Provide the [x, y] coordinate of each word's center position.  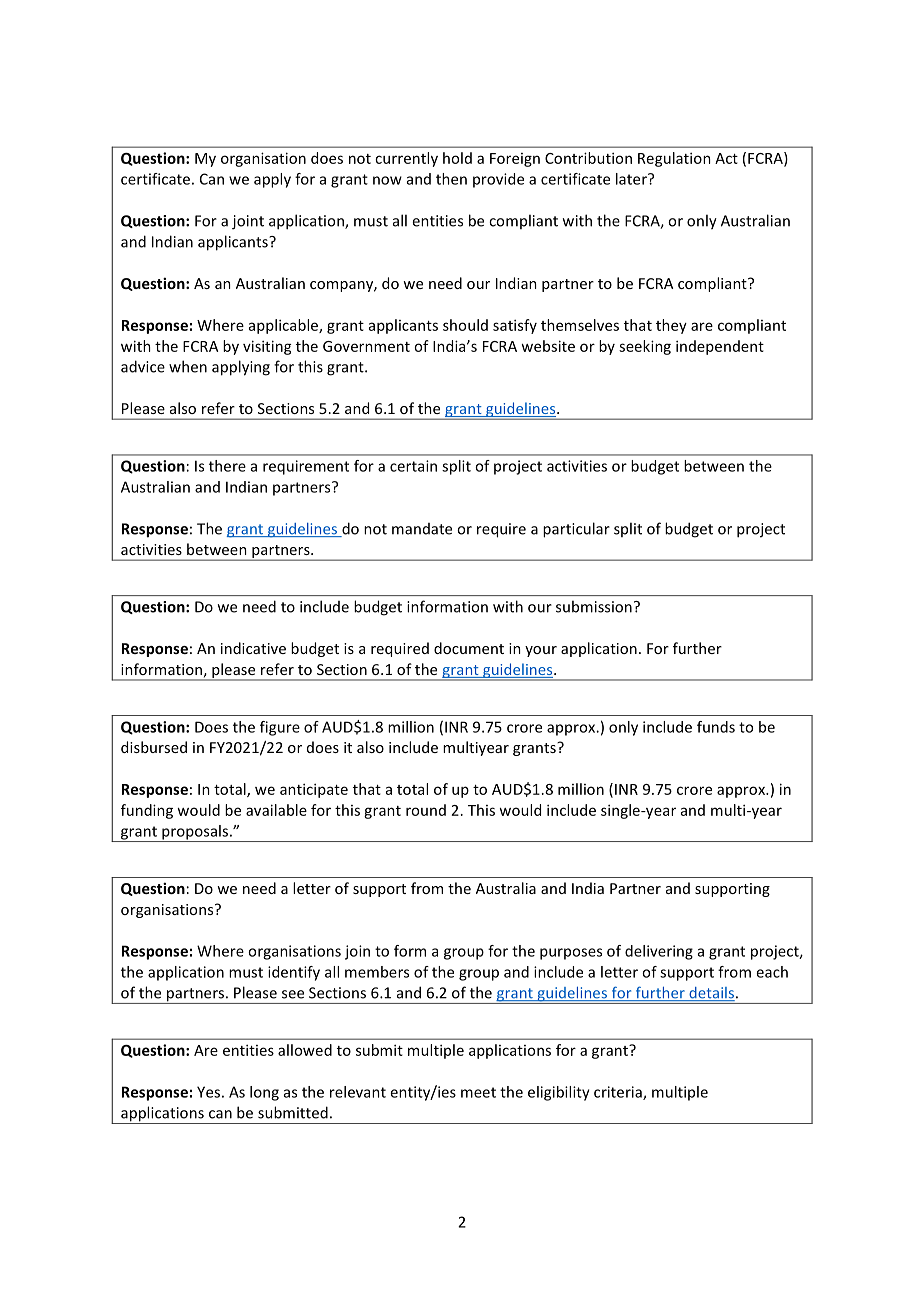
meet [478, 1092]
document [469, 648]
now [387, 180]
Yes [208, 1092]
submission [594, 606]
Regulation [674, 159]
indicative [253, 648]
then [451, 179]
